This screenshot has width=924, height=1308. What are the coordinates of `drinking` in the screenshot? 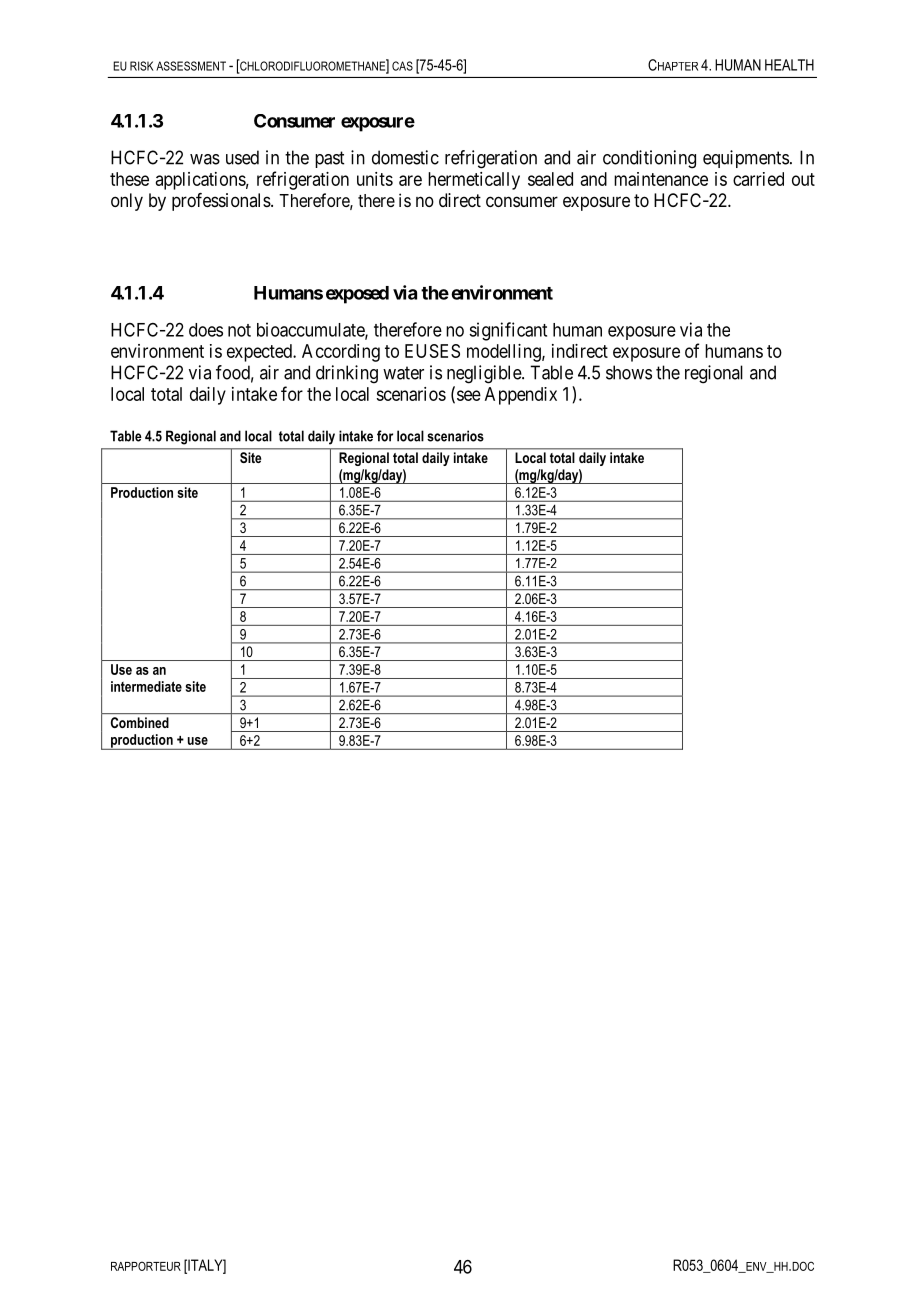 It's located at (347, 374).
